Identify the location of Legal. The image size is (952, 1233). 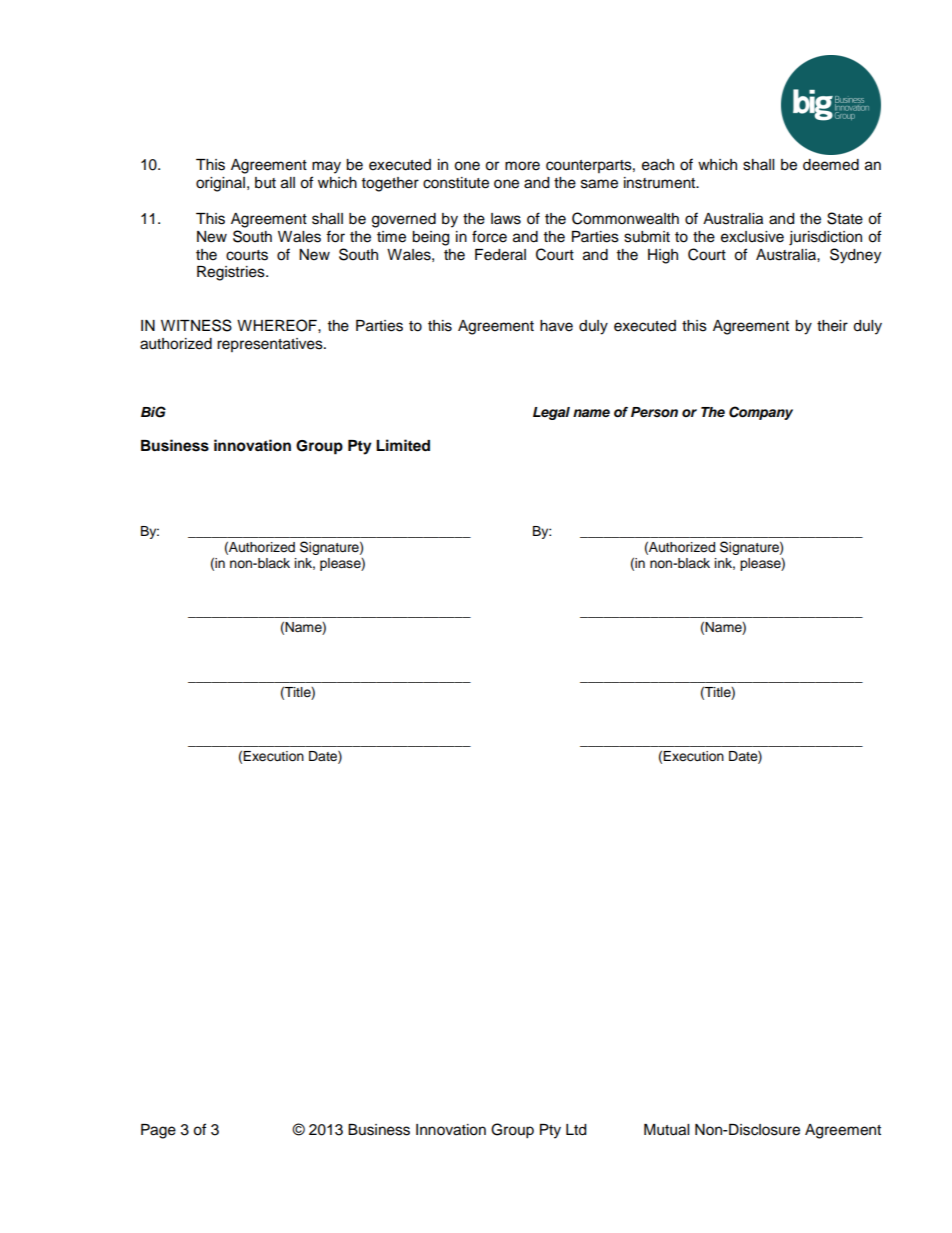
(551, 413).
